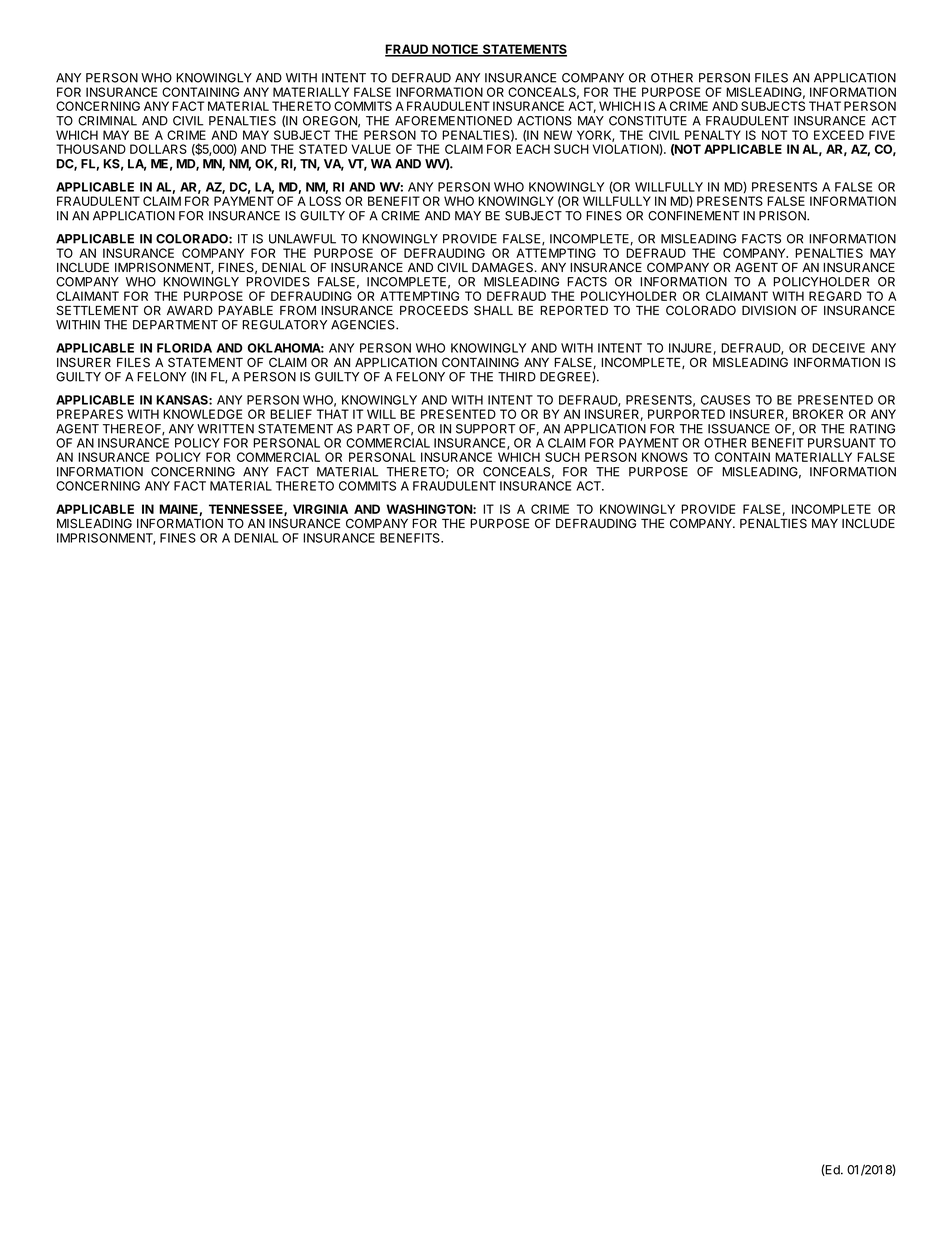 This image has height=1233, width=952. What do you see at coordinates (158, 149) in the image?
I see `DOLLARS` at bounding box center [158, 149].
